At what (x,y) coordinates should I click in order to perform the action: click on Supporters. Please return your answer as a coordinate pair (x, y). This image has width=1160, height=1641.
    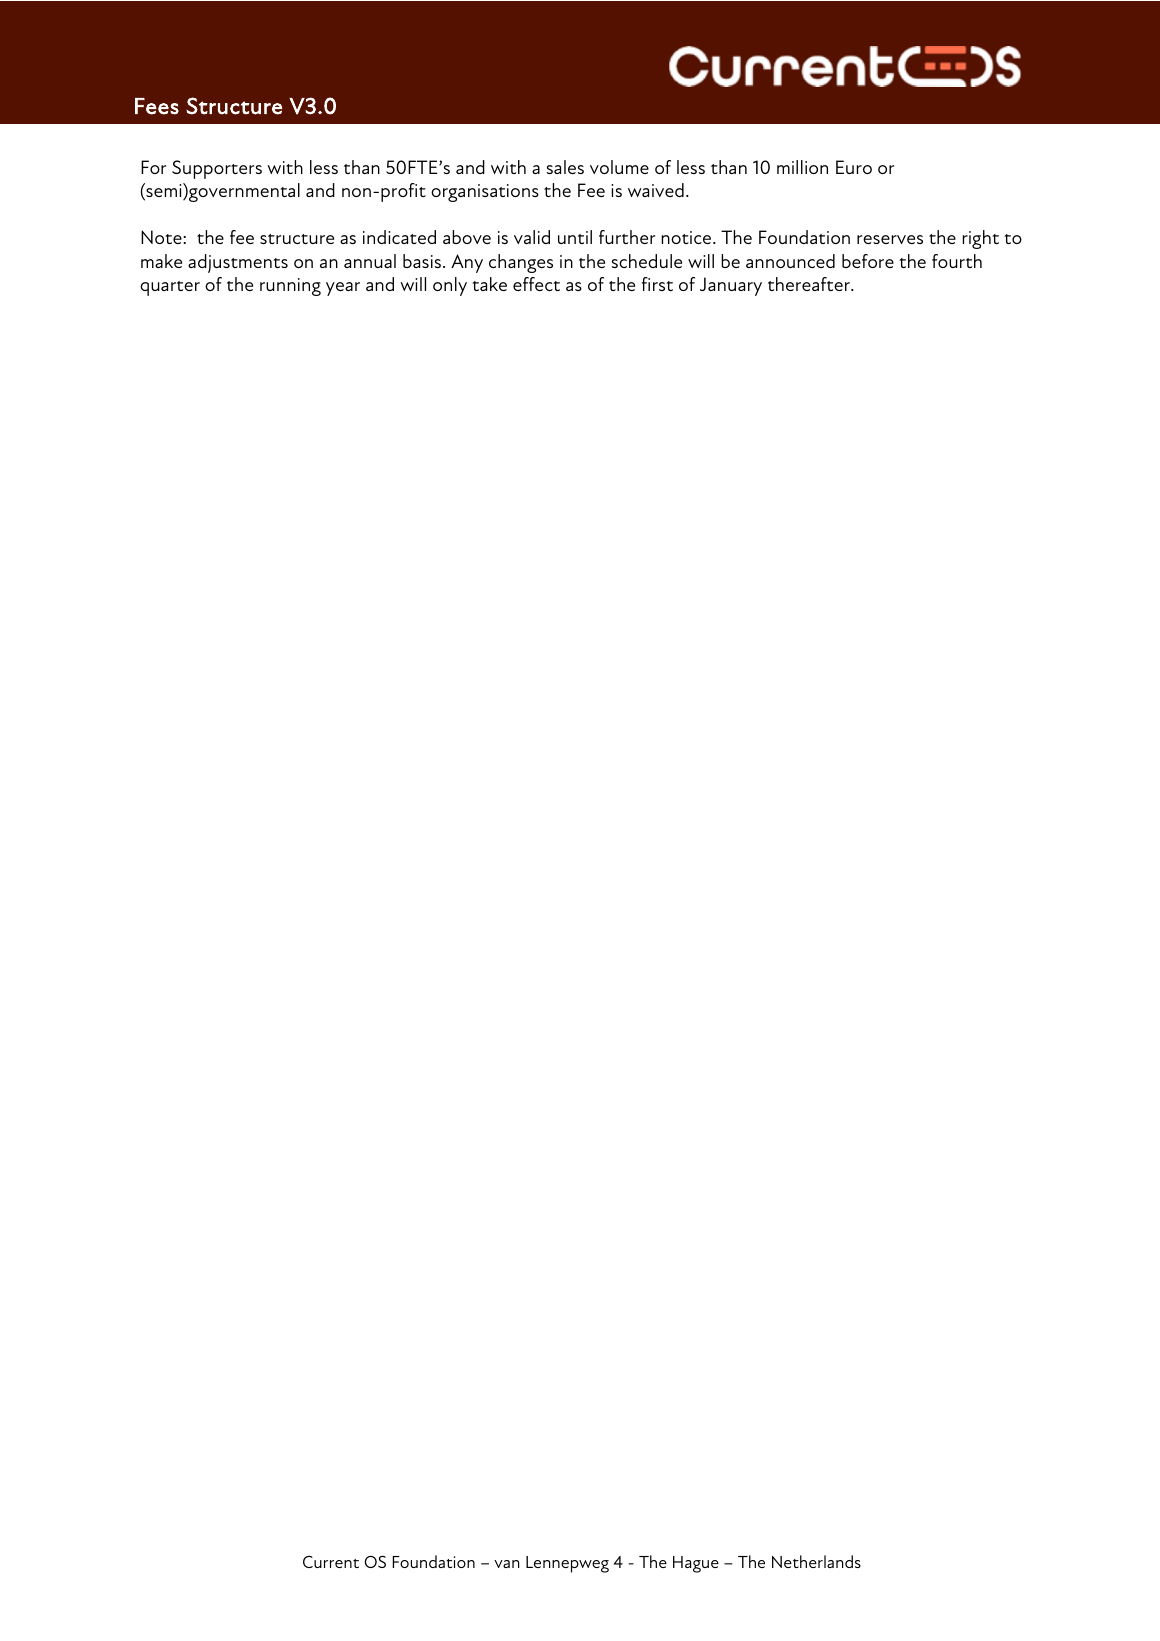
    Looking at the image, I should click on (217, 169).
